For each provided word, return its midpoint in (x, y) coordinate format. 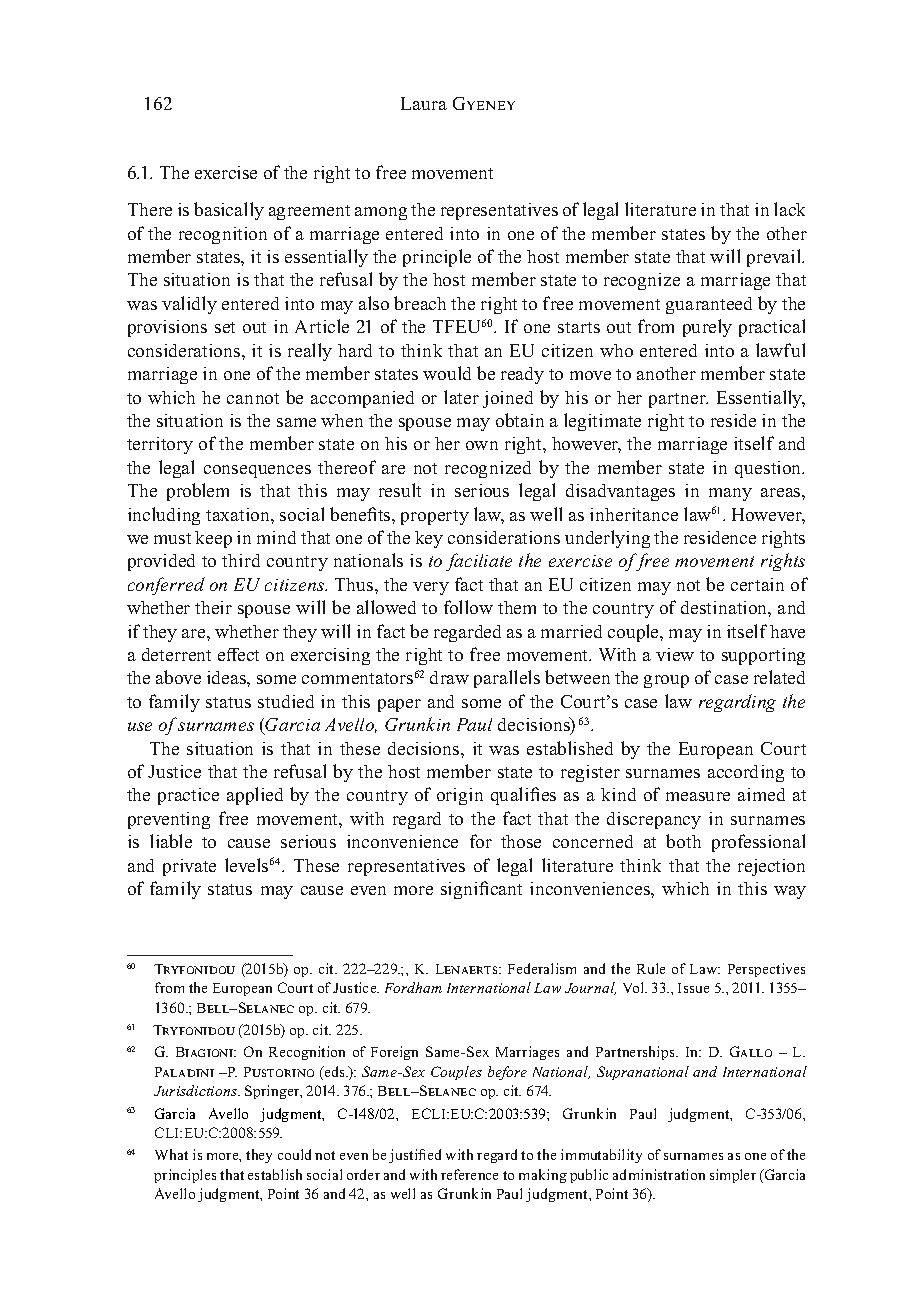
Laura (424, 103)
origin (460, 796)
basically (229, 211)
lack (789, 209)
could (294, 1154)
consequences (257, 471)
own (482, 445)
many (730, 494)
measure (698, 796)
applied (255, 796)
